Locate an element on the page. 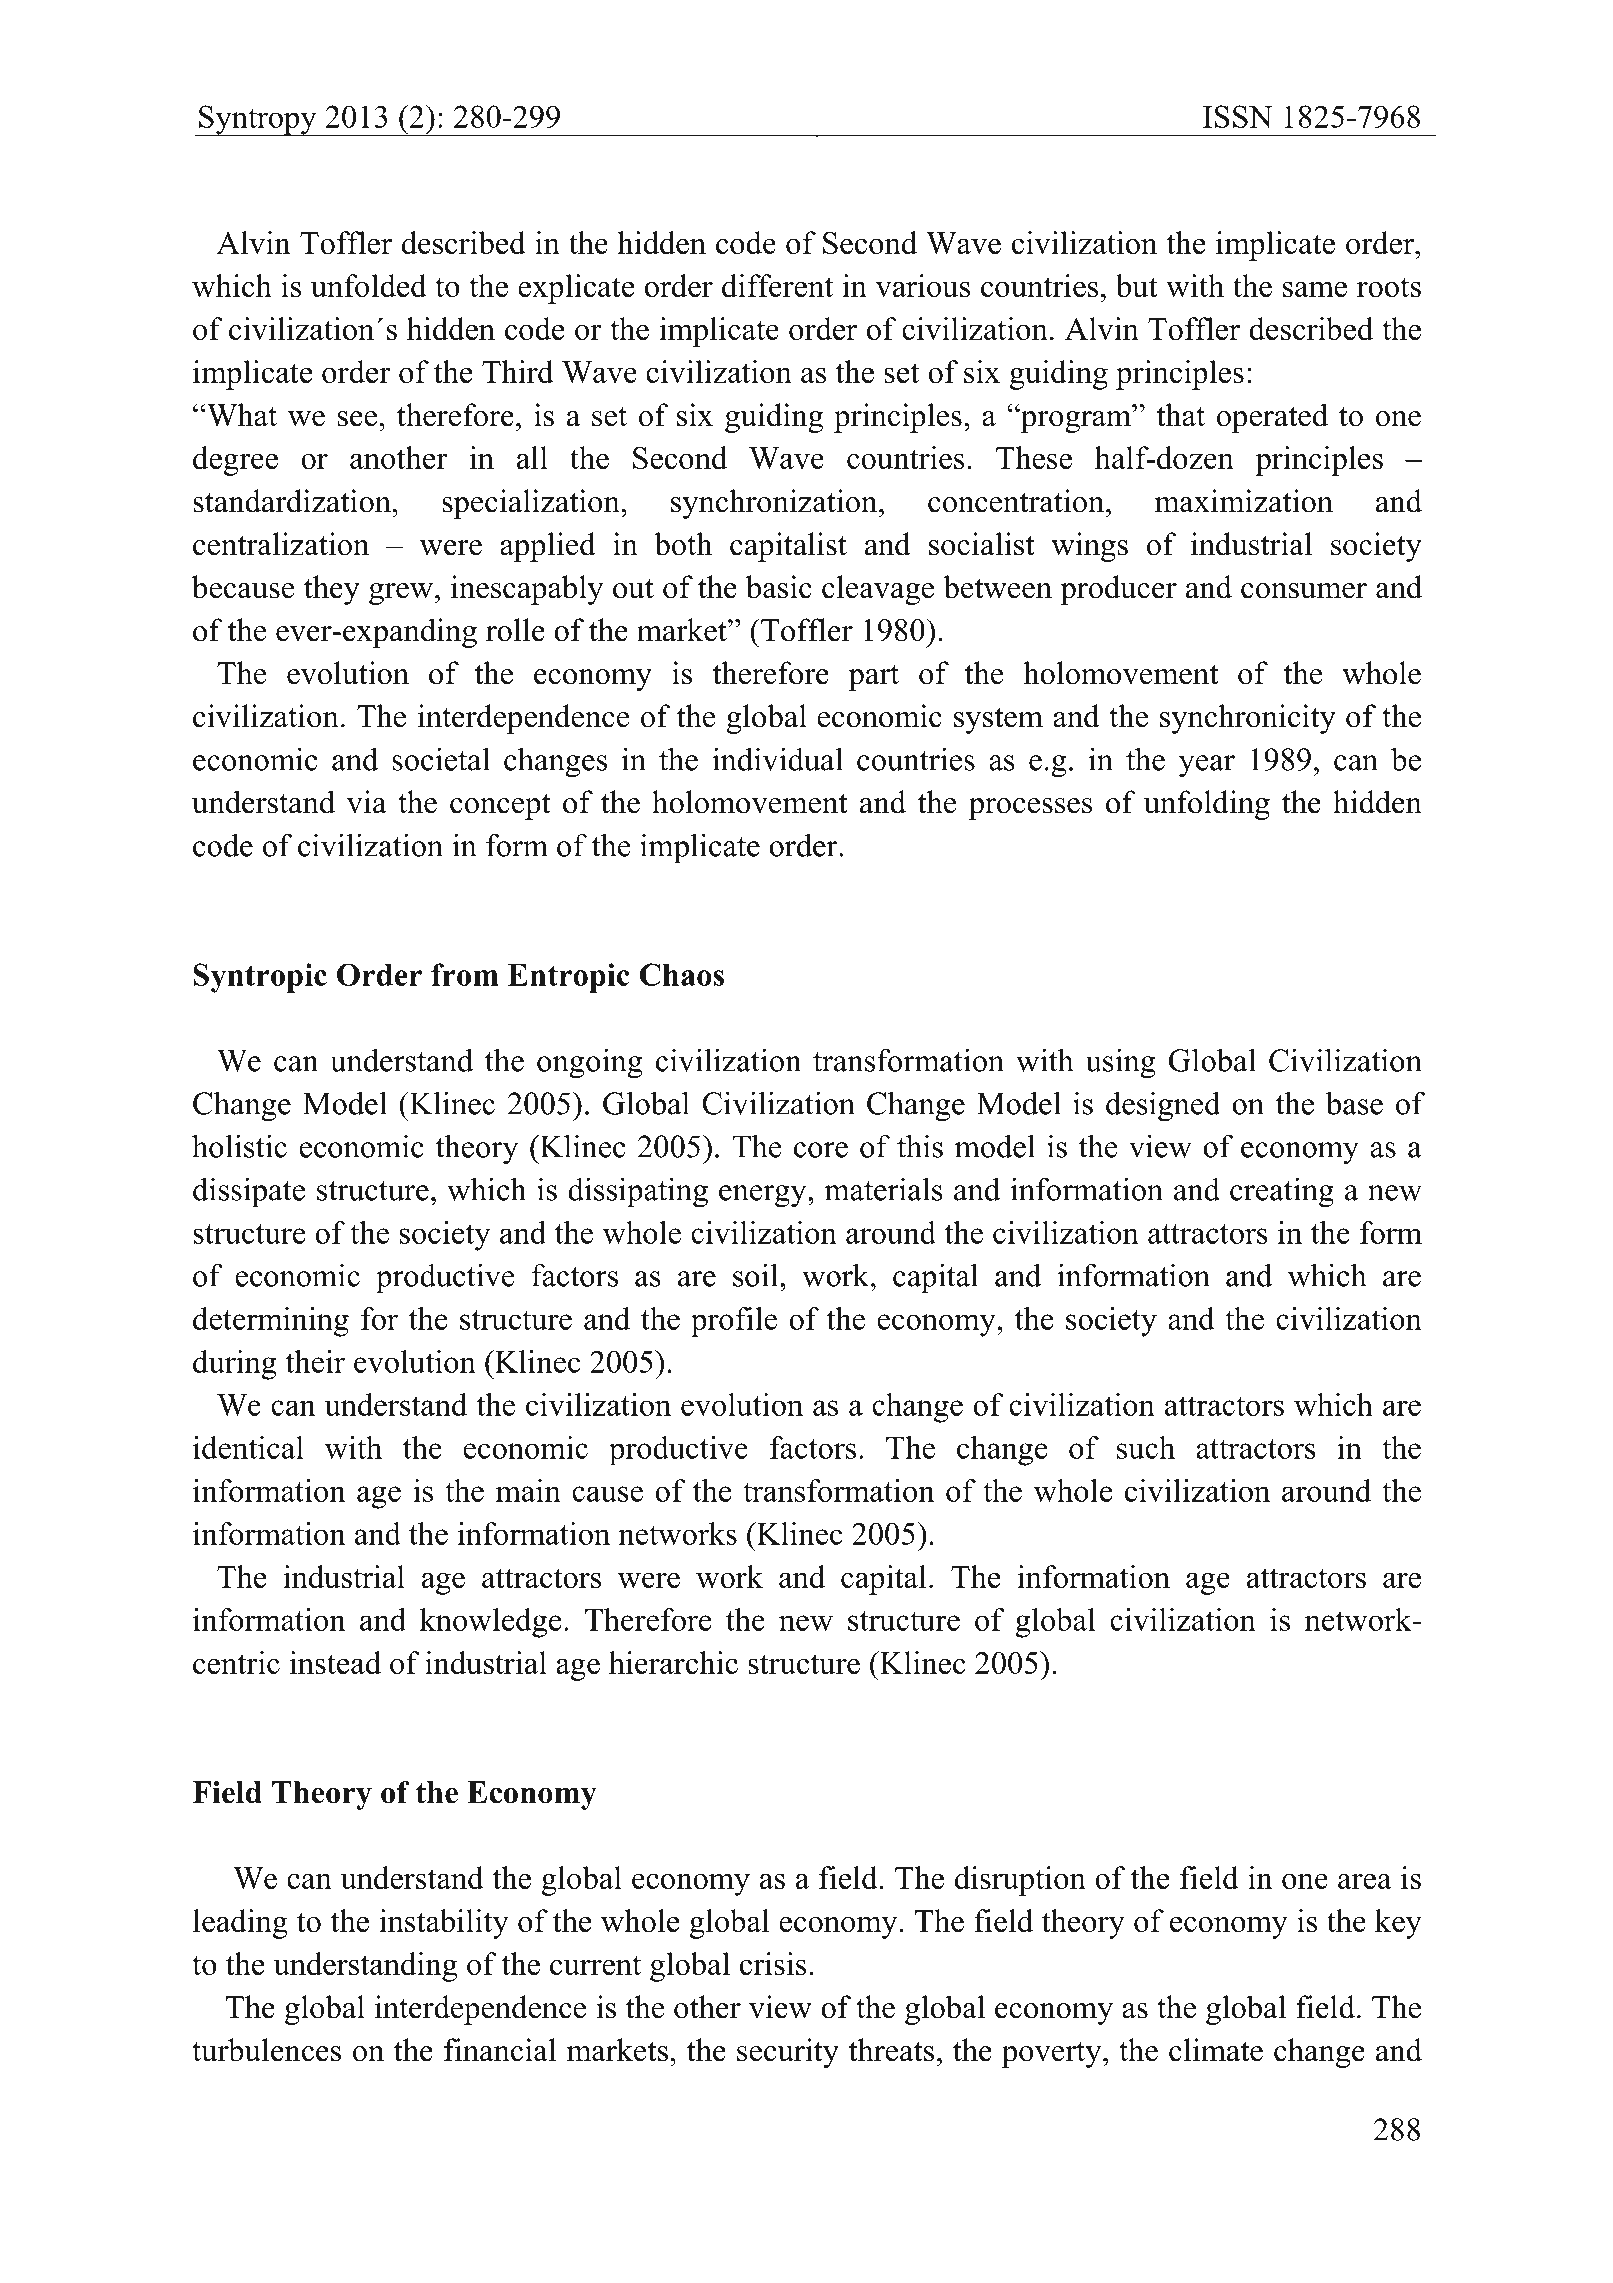  unfolded is located at coordinates (369, 285).
